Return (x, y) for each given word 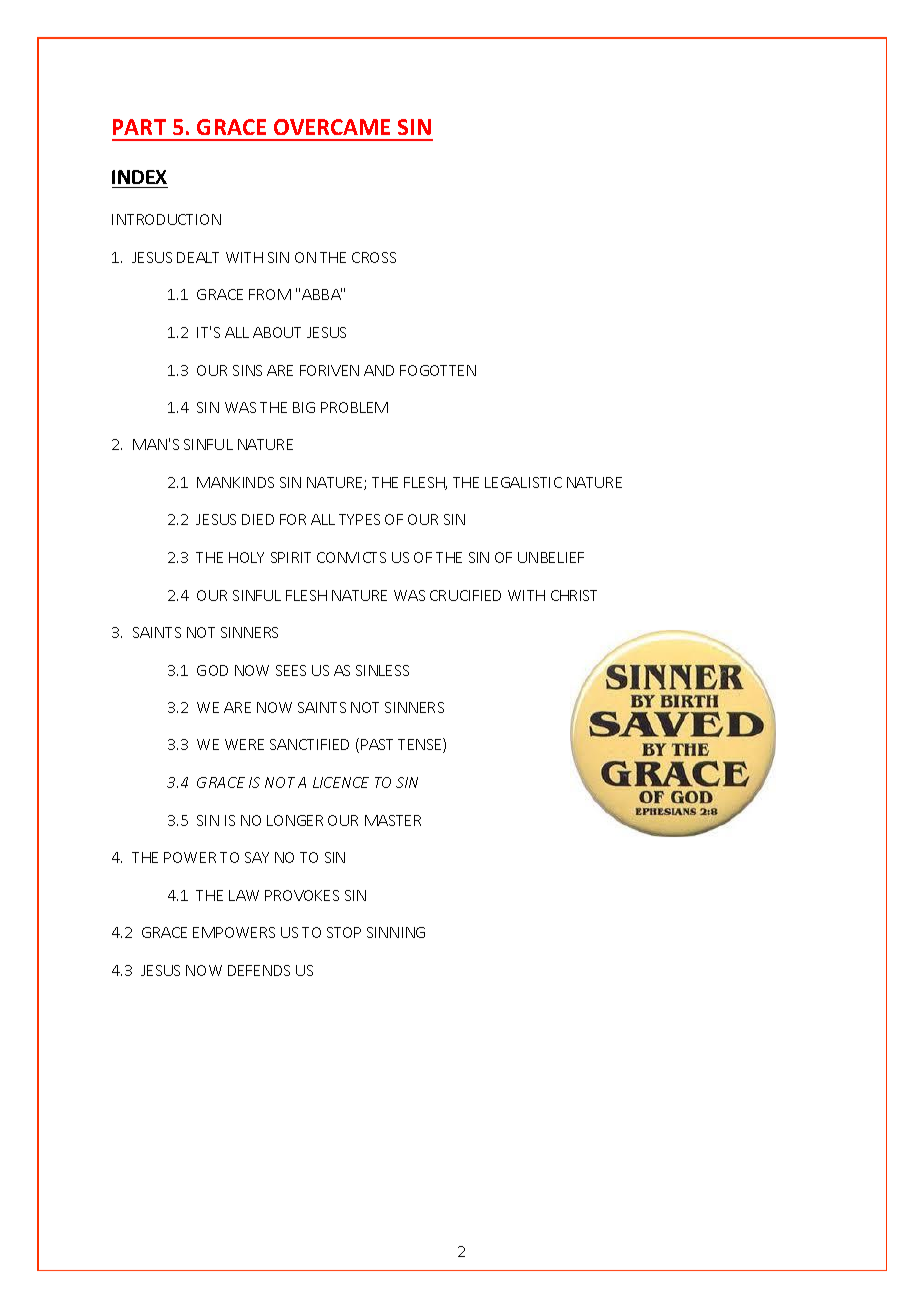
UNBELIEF (551, 557)
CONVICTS (351, 557)
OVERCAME (332, 127)
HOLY (246, 557)
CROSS (374, 257)
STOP (344, 932)
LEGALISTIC (523, 482)
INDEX (139, 177)
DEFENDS (259, 970)
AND (379, 370)
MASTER (393, 820)
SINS (247, 370)
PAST (377, 744)
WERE (244, 744)
